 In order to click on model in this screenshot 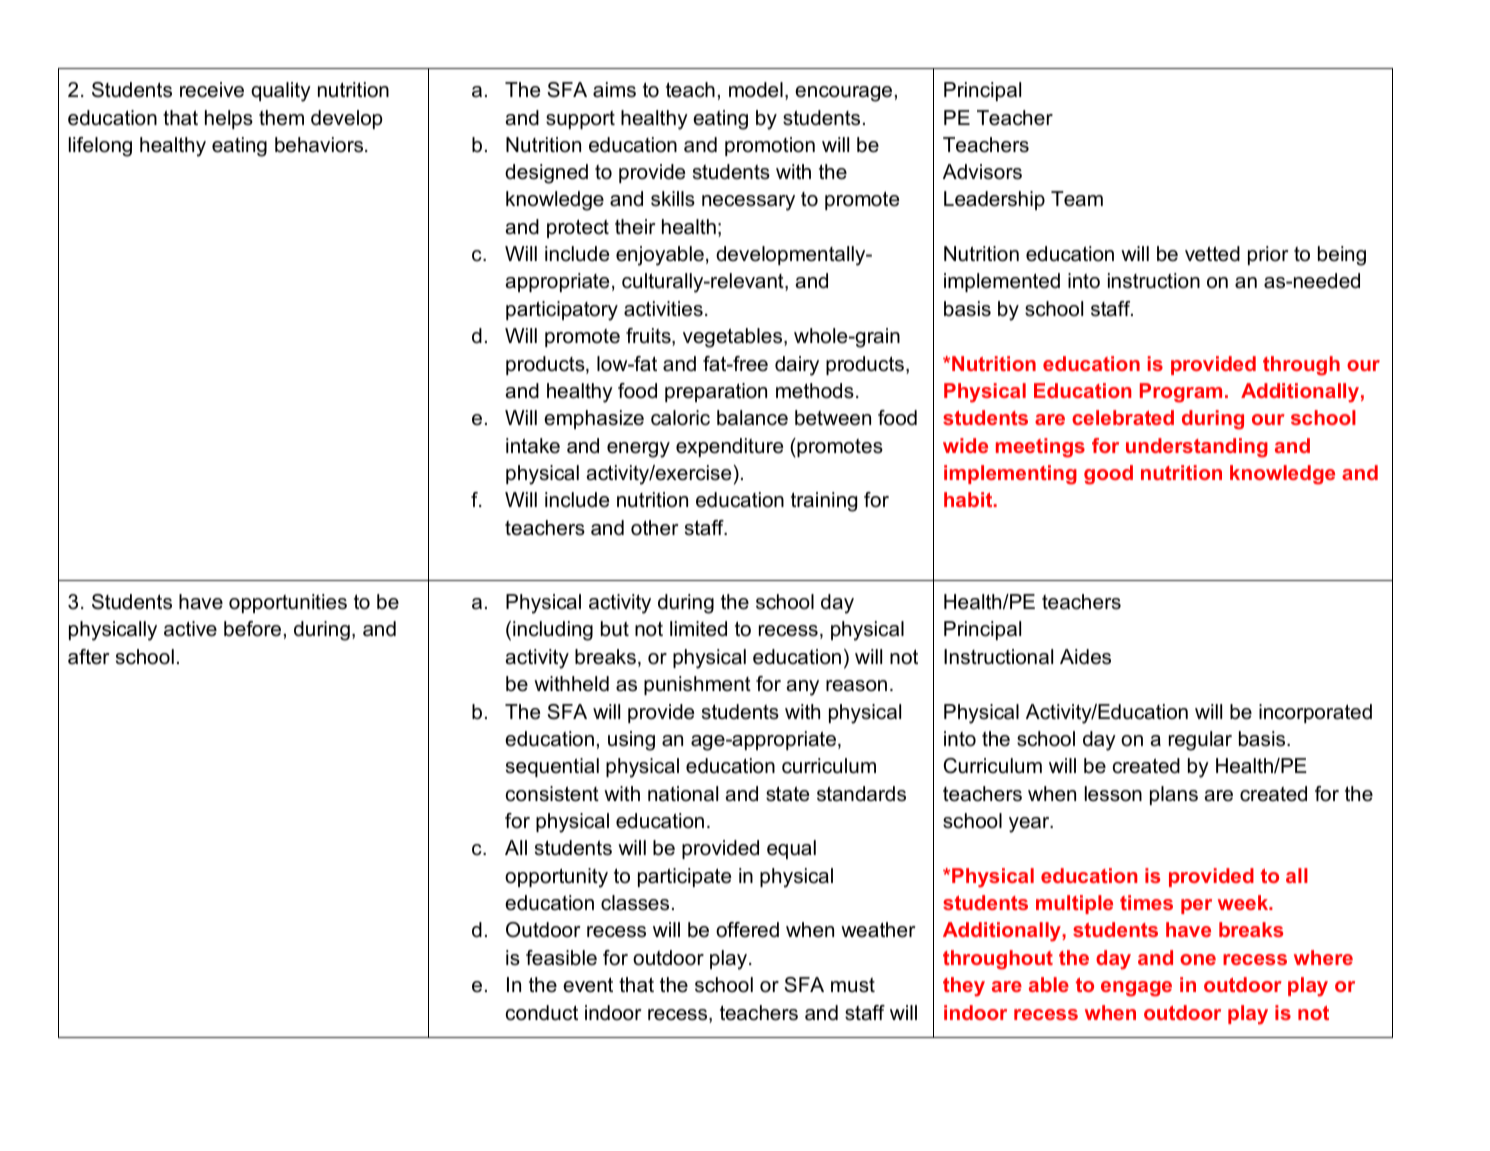, I will do `click(756, 90)`.
